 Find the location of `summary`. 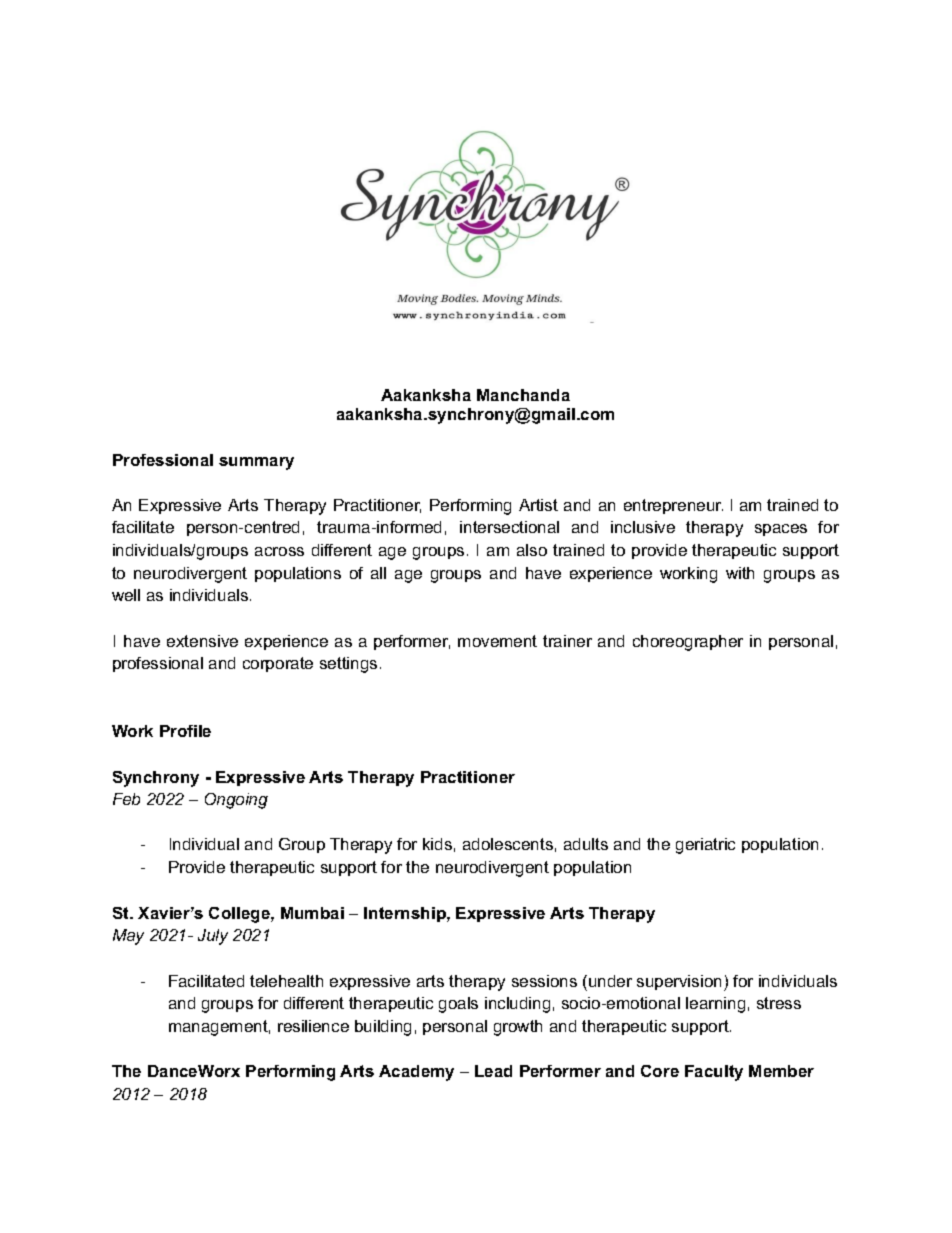

summary is located at coordinates (256, 463).
